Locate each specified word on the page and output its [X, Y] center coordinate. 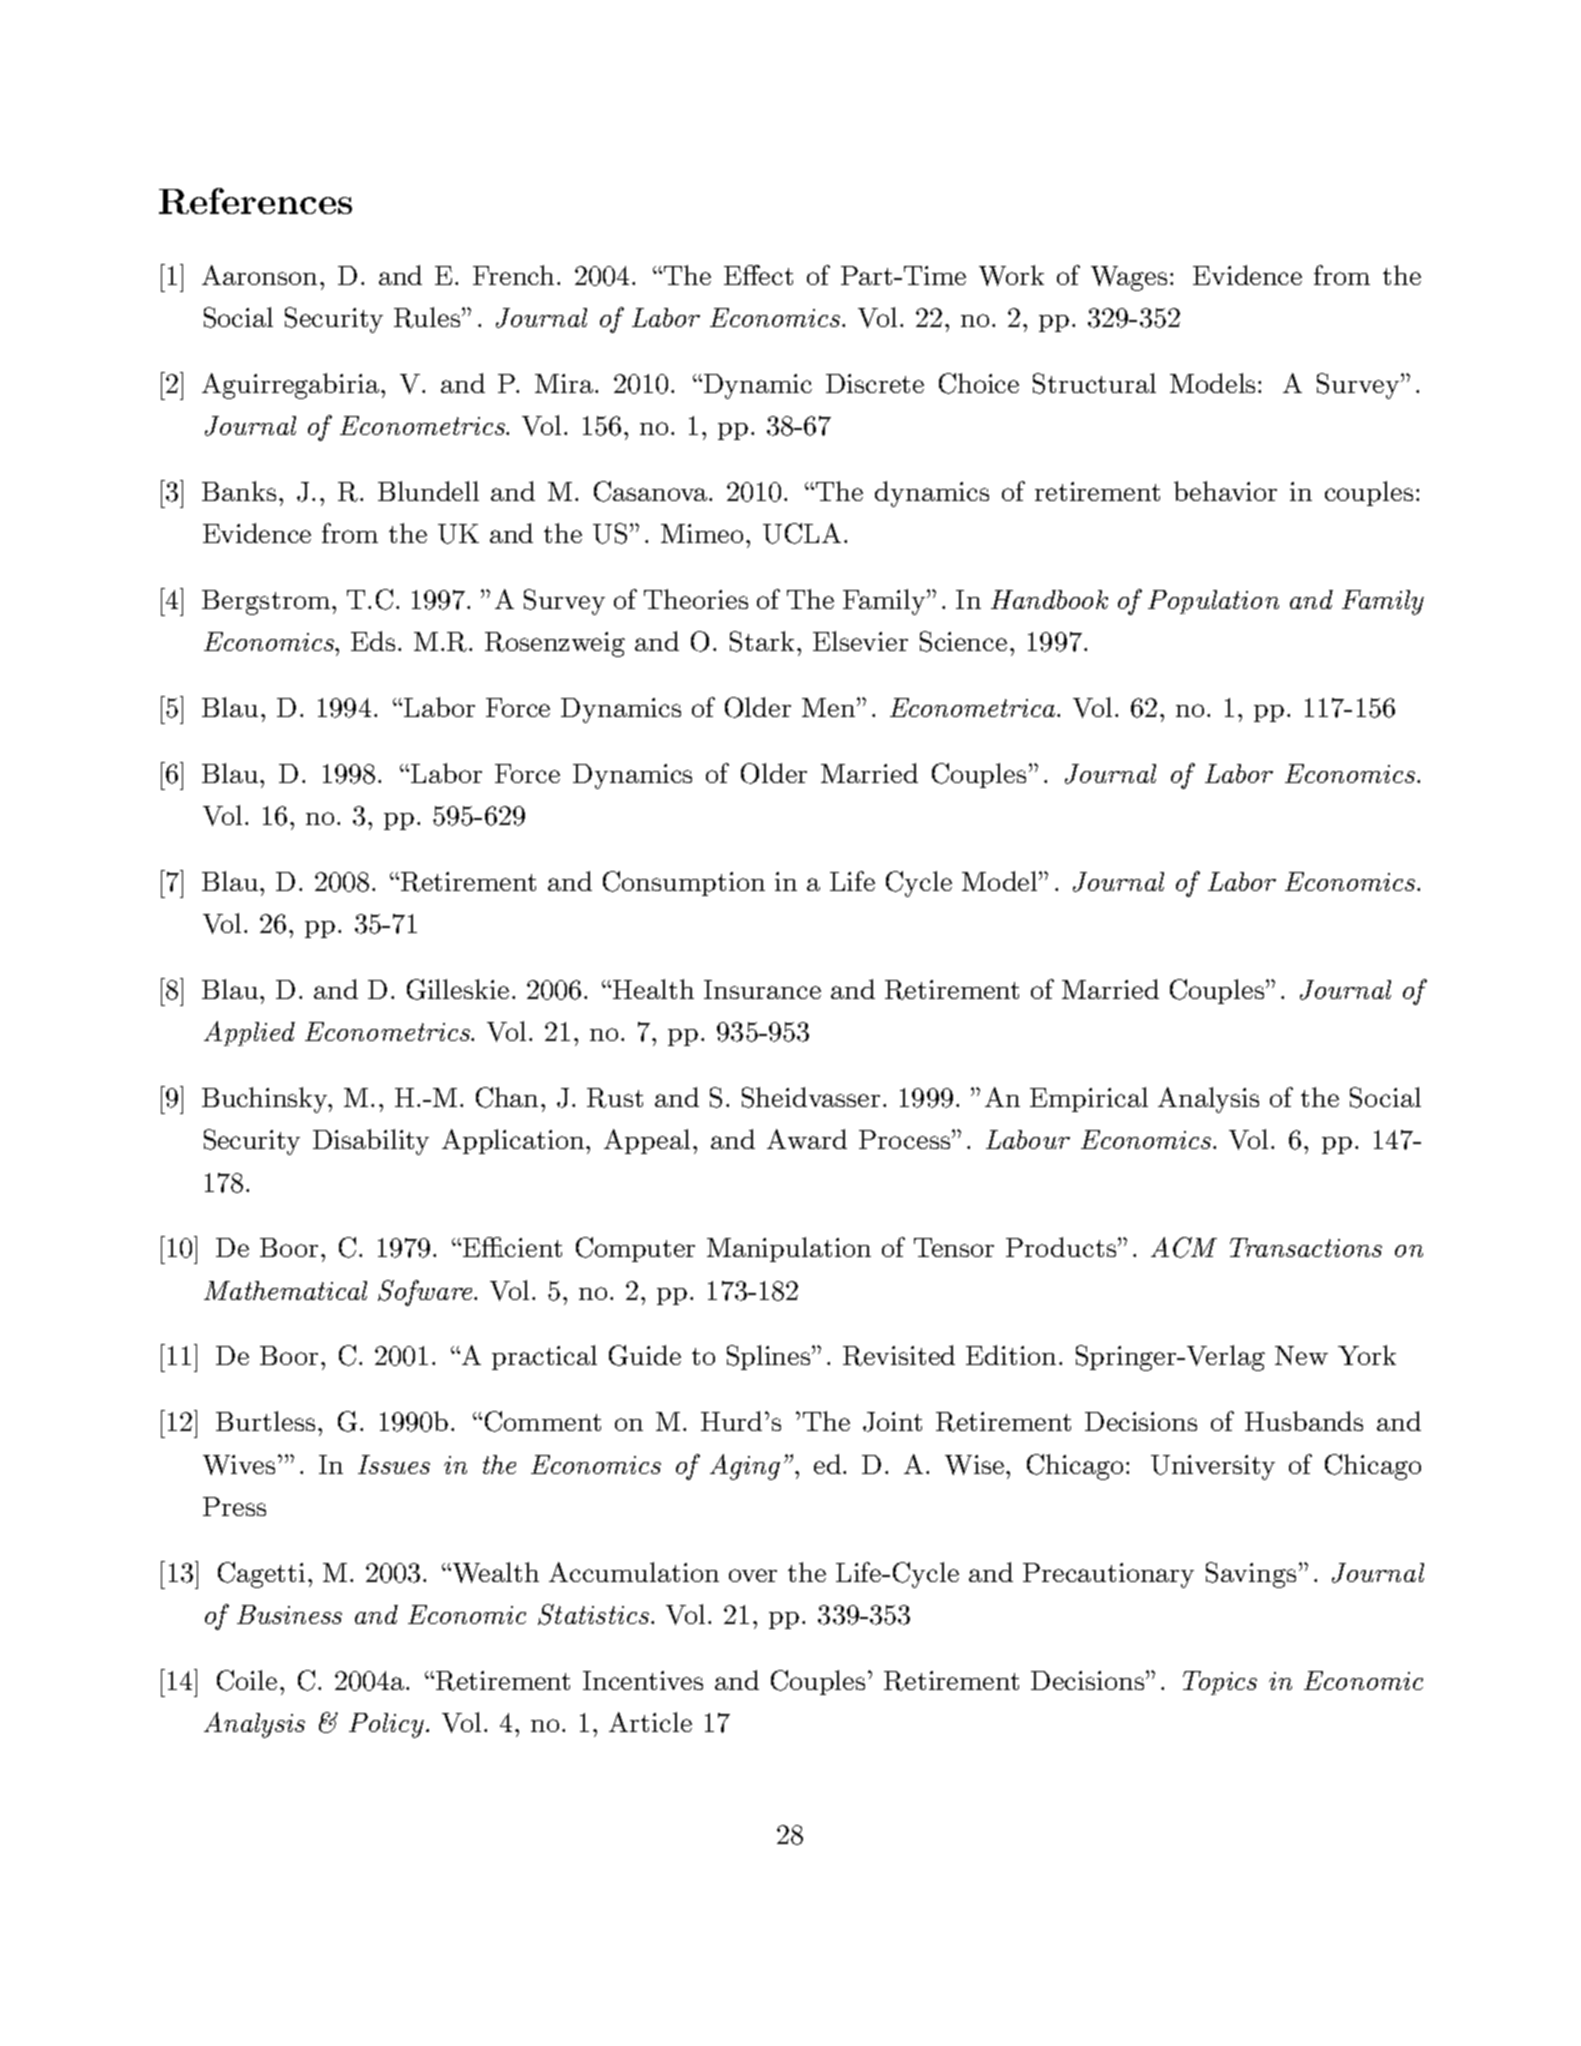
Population [1213, 602]
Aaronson [261, 275]
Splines [770, 1357]
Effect [758, 275]
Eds [373, 641]
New [1301, 1355]
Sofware [426, 1293]
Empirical [1089, 1099]
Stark [764, 641]
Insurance [762, 989]
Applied [249, 1033]
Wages [1129, 278]
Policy [386, 1725]
